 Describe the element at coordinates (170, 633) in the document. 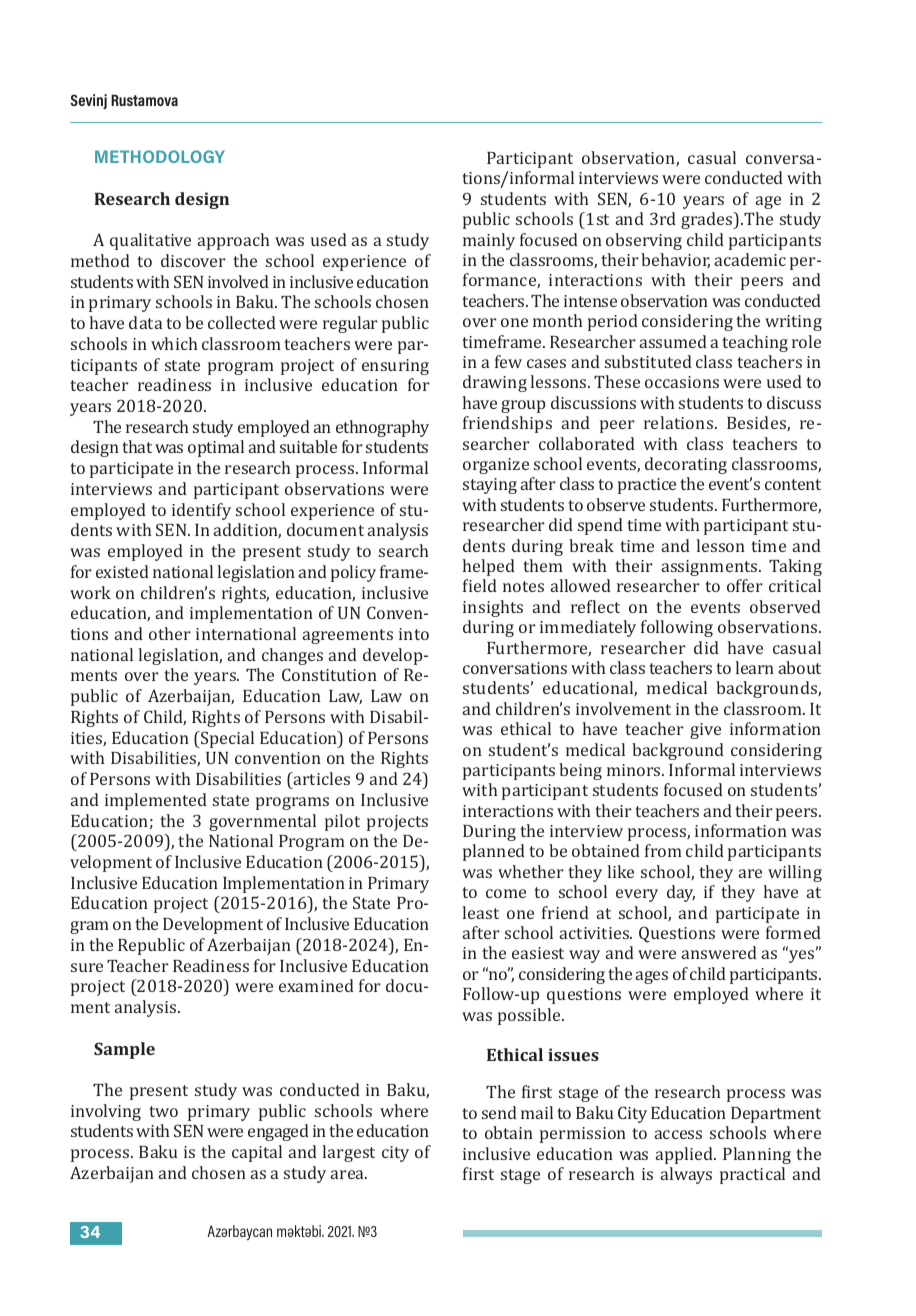

I see `other` at that location.
